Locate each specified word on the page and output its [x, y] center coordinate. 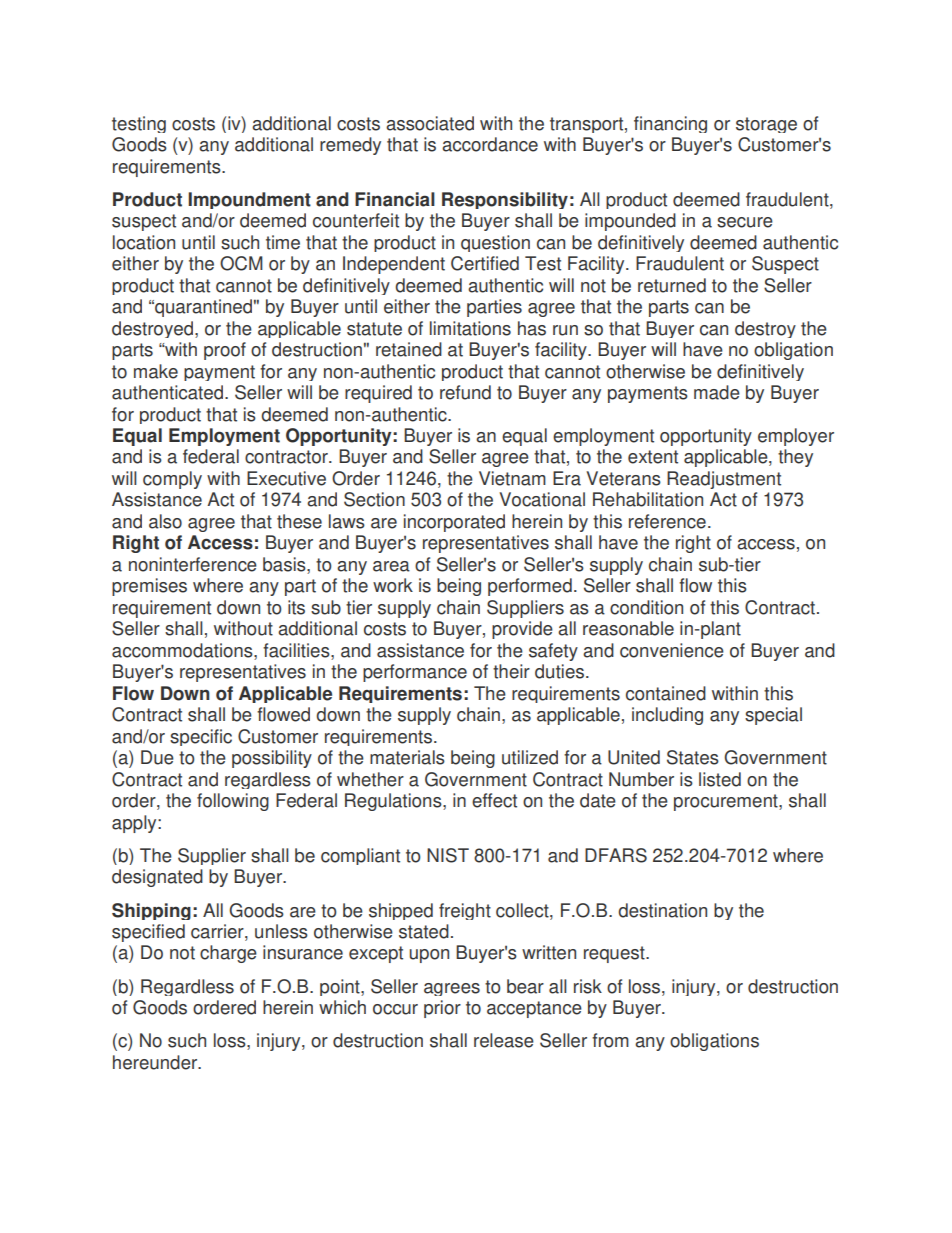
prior [442, 1009]
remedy [350, 146]
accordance [490, 144]
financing [670, 124]
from [610, 1040]
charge [228, 954]
